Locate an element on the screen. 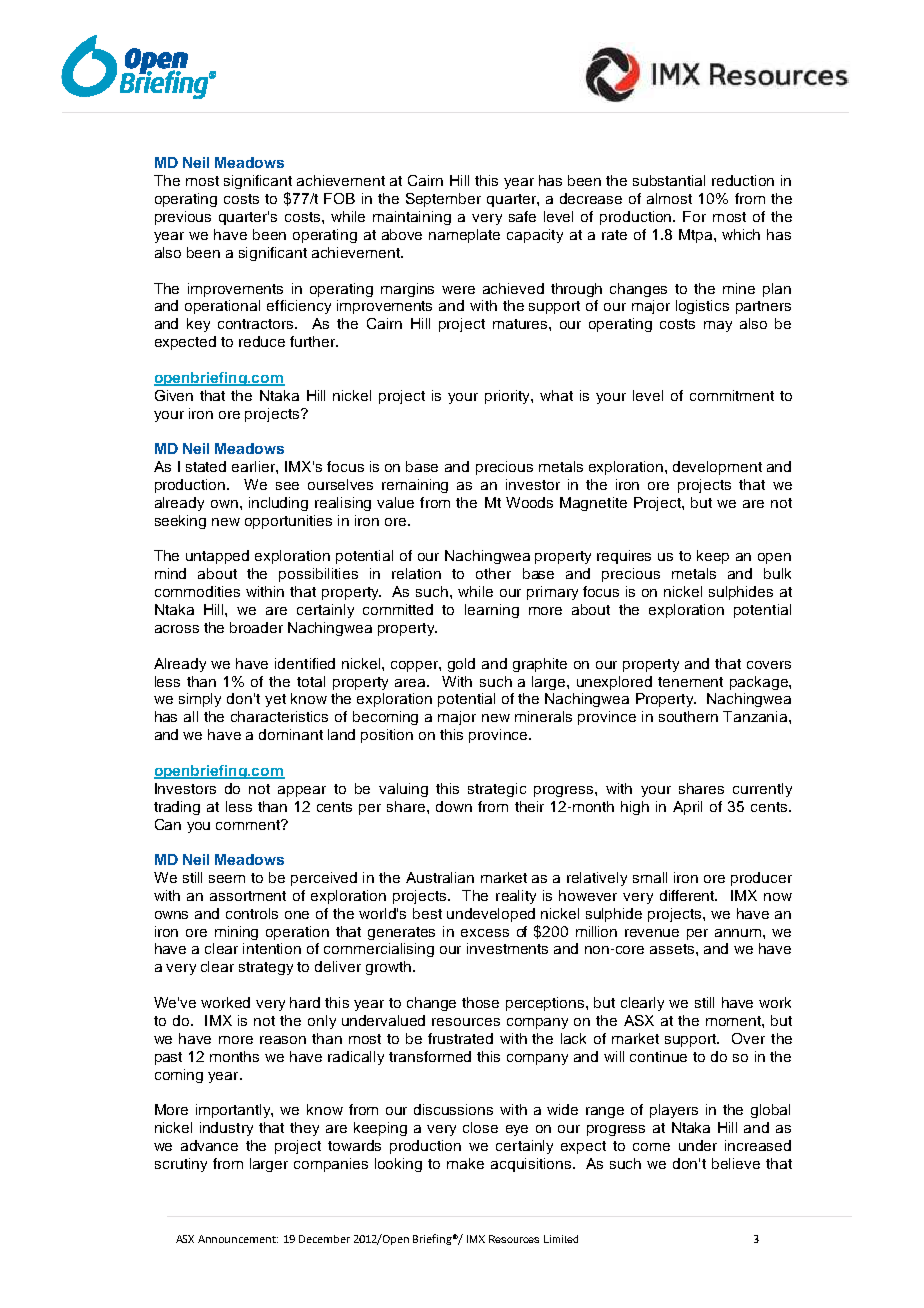 Image resolution: width=924 pixels, height=1308 pixels. southern is located at coordinates (688, 716).
